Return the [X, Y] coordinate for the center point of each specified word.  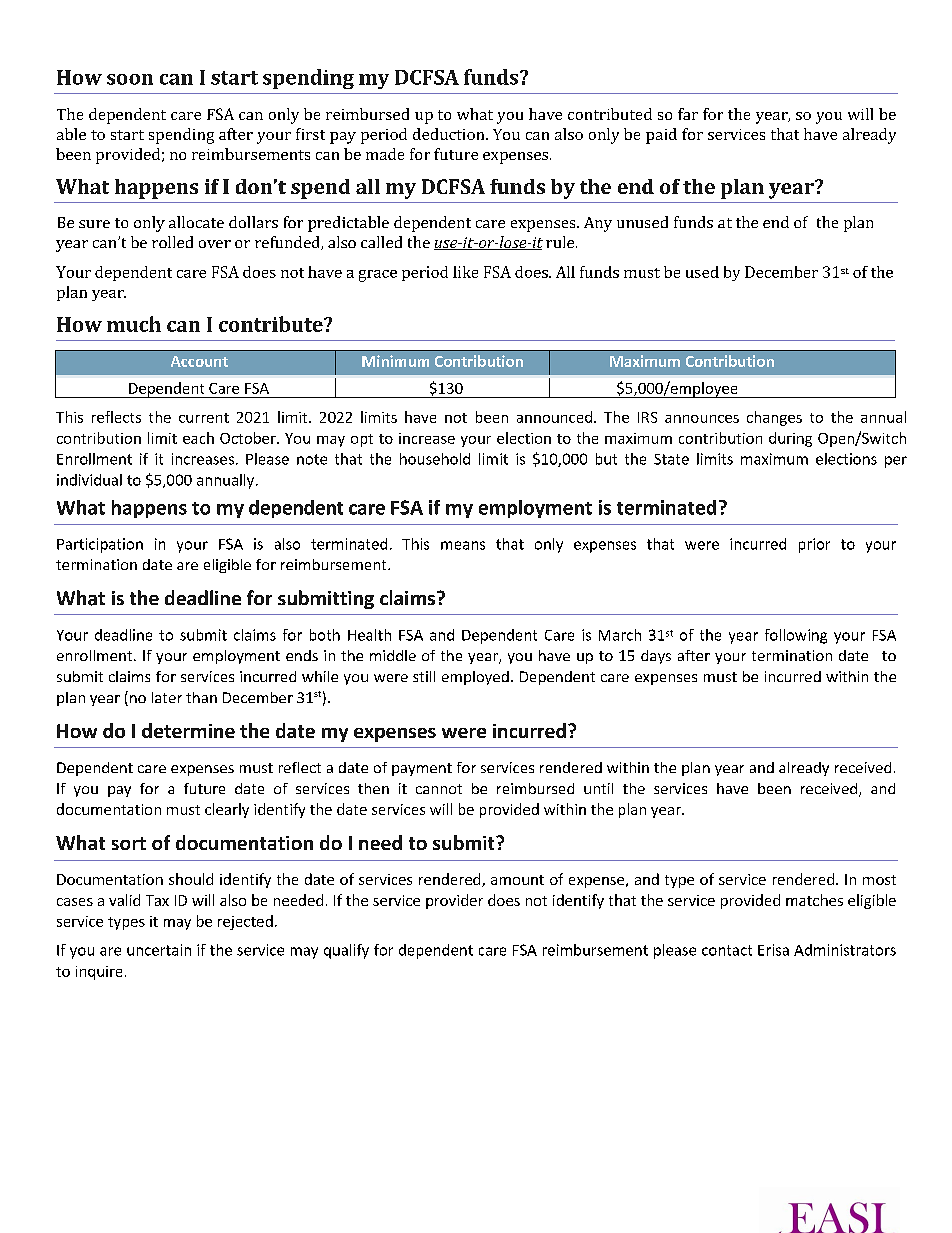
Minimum [395, 361]
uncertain [159, 950]
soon [130, 79]
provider [454, 901]
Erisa [773, 950]
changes [774, 418]
